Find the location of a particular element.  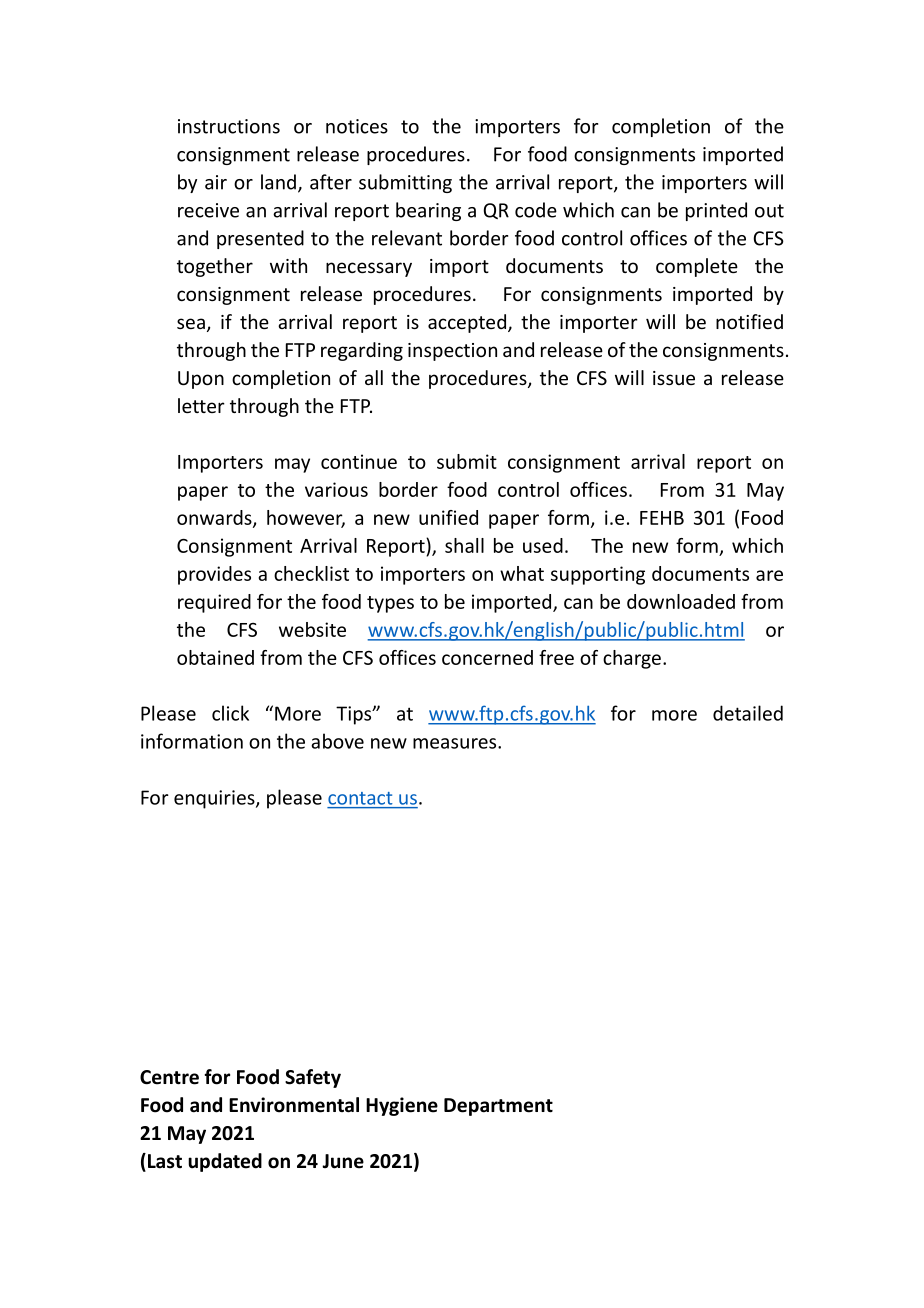

detailed is located at coordinates (748, 713).
